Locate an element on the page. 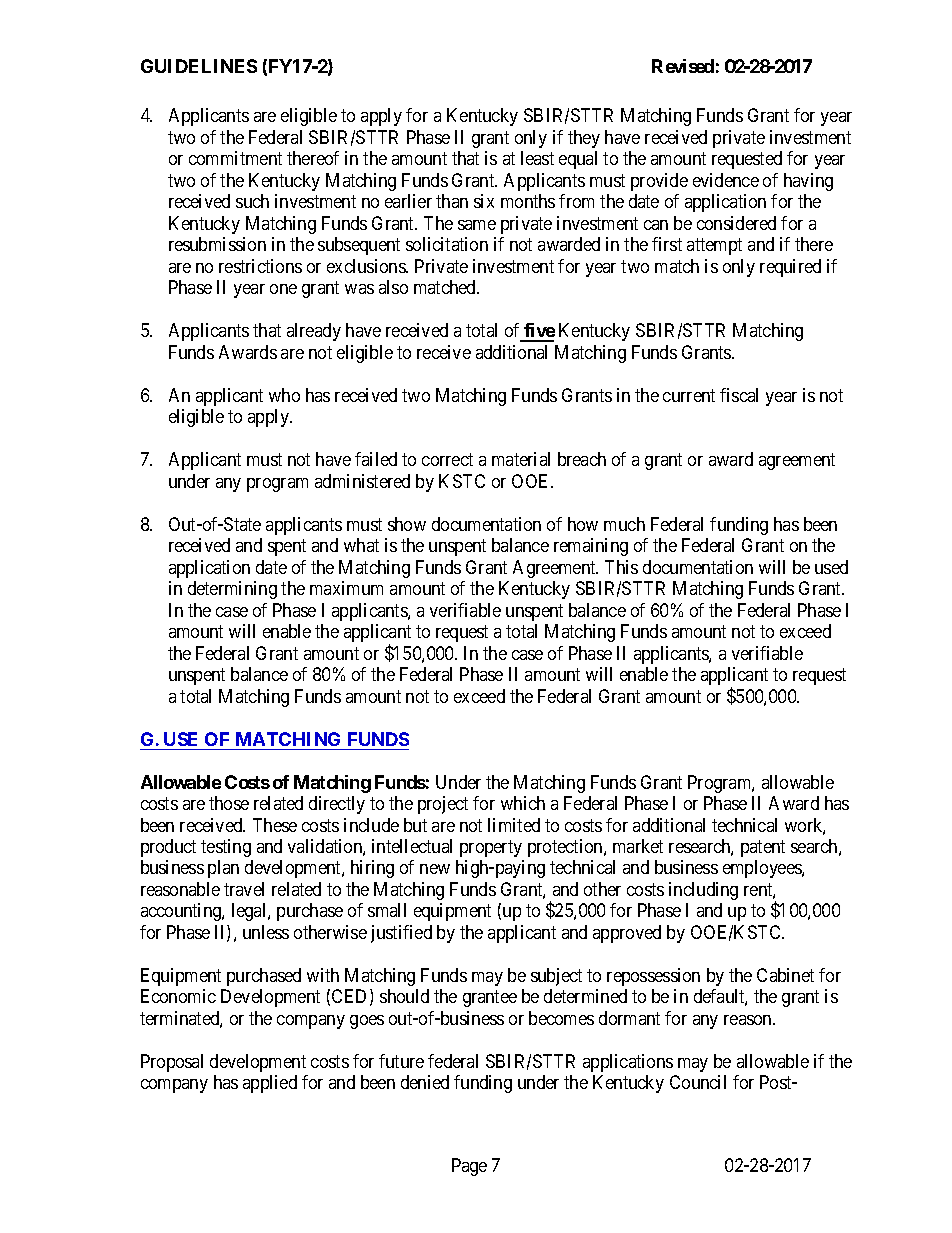 The image size is (952, 1233). GUIDELINES is located at coordinates (199, 66).
